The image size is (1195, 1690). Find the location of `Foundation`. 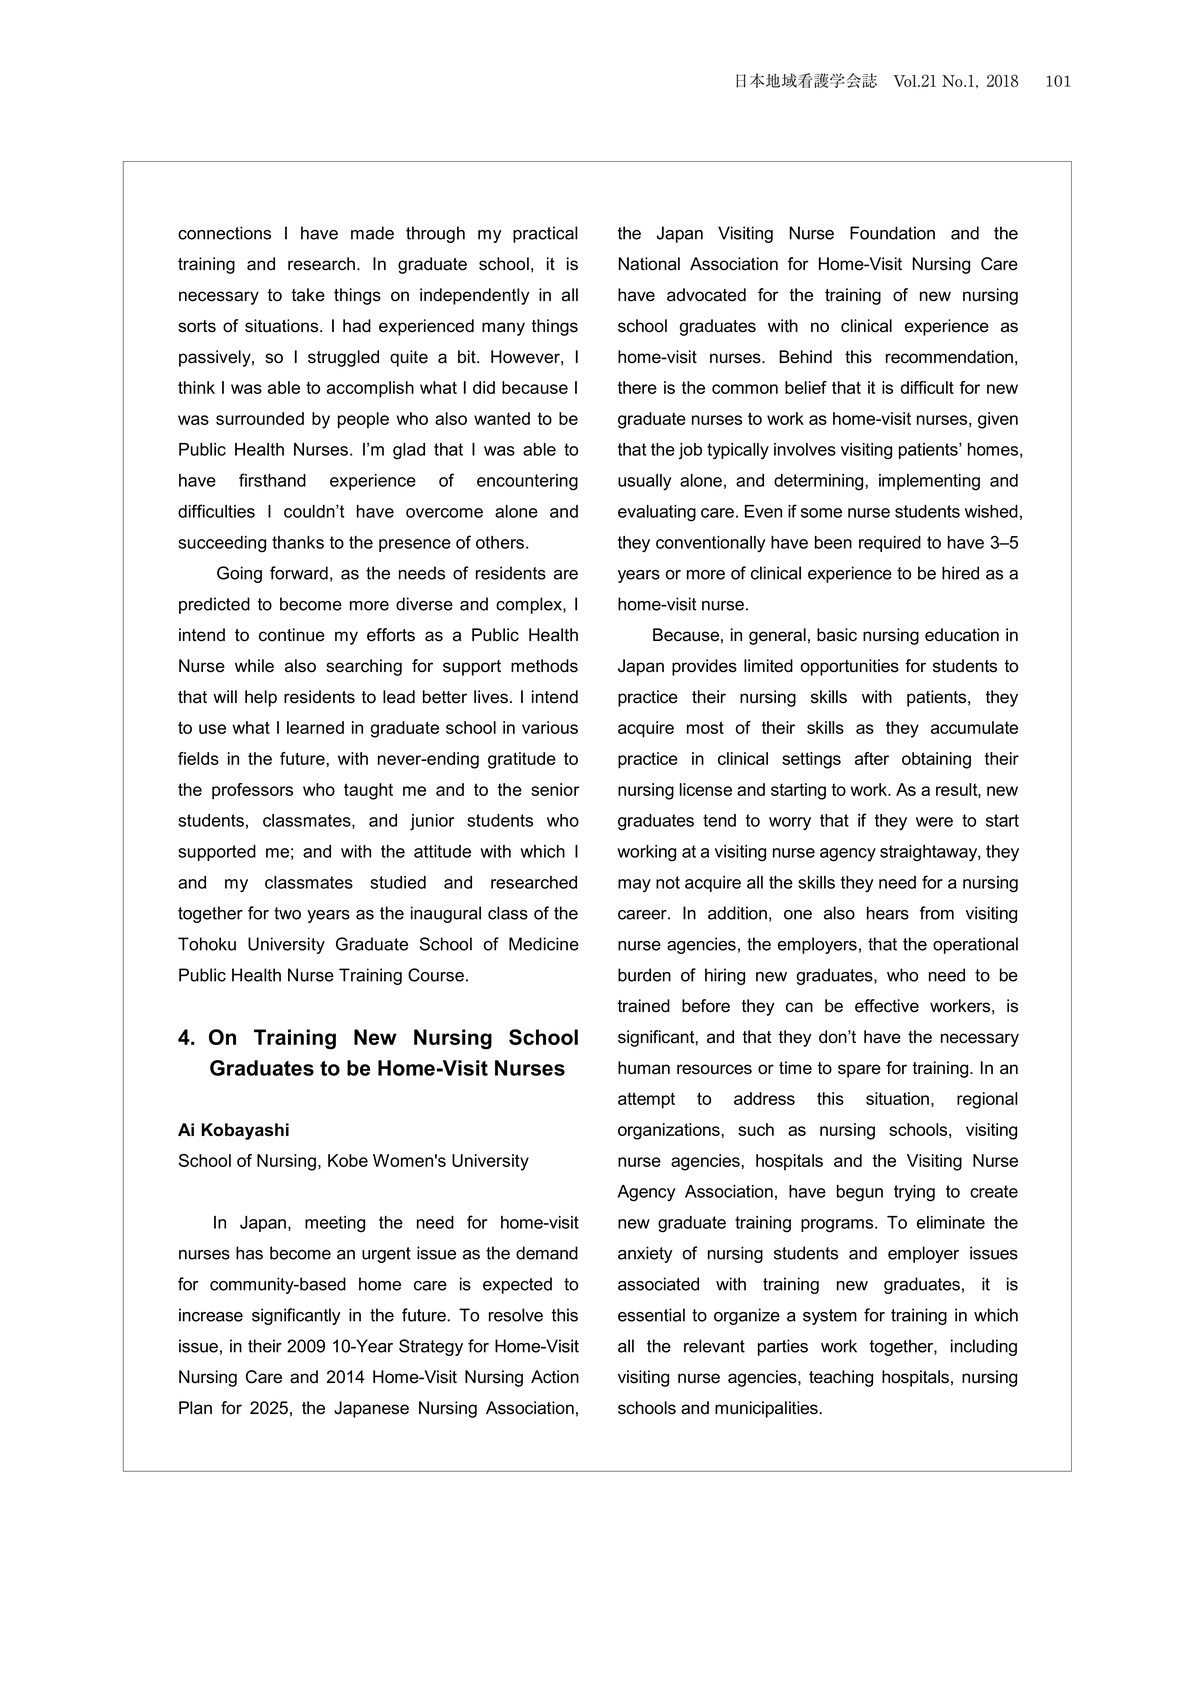

Foundation is located at coordinates (892, 233).
